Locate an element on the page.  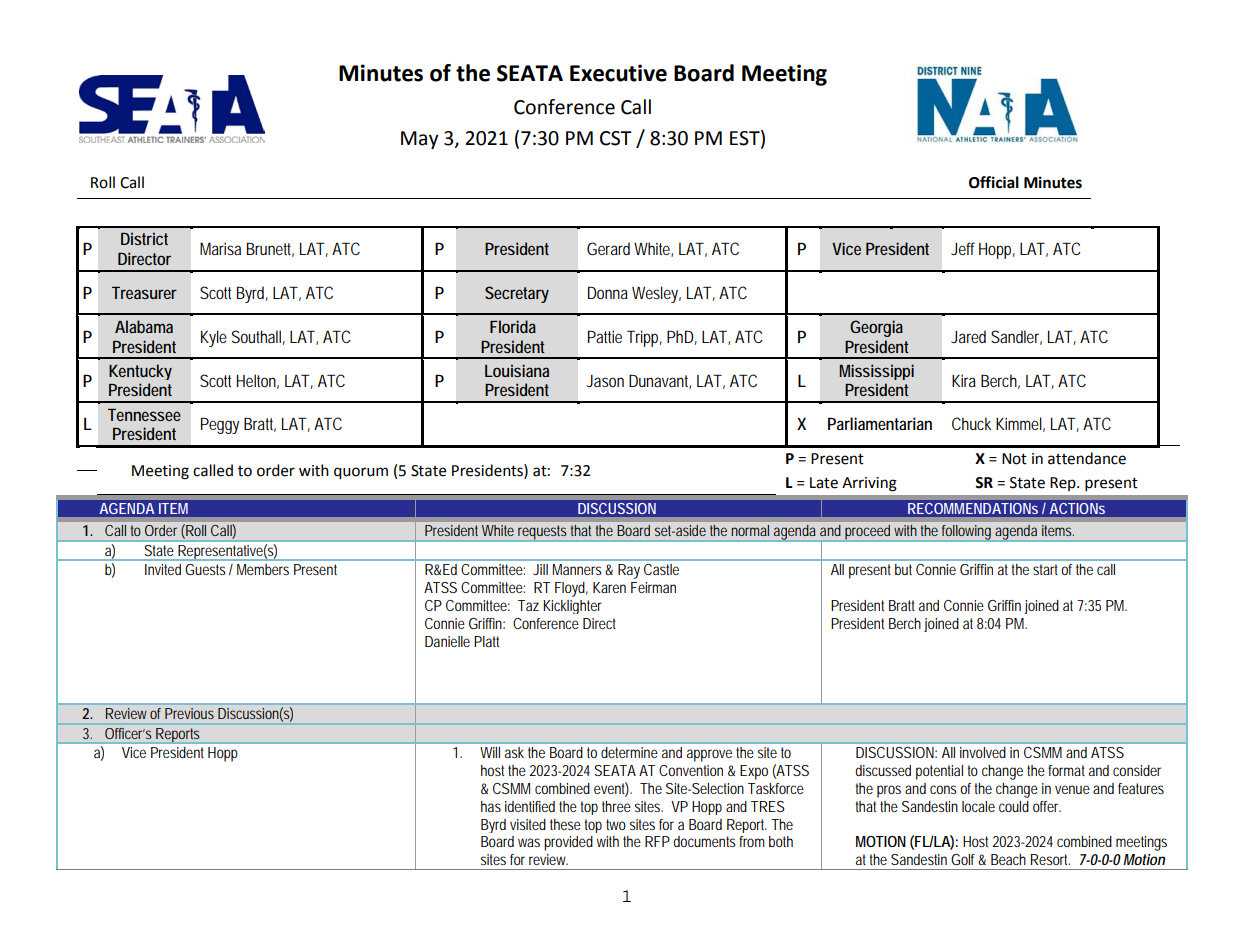
Sandler is located at coordinates (1016, 337).
